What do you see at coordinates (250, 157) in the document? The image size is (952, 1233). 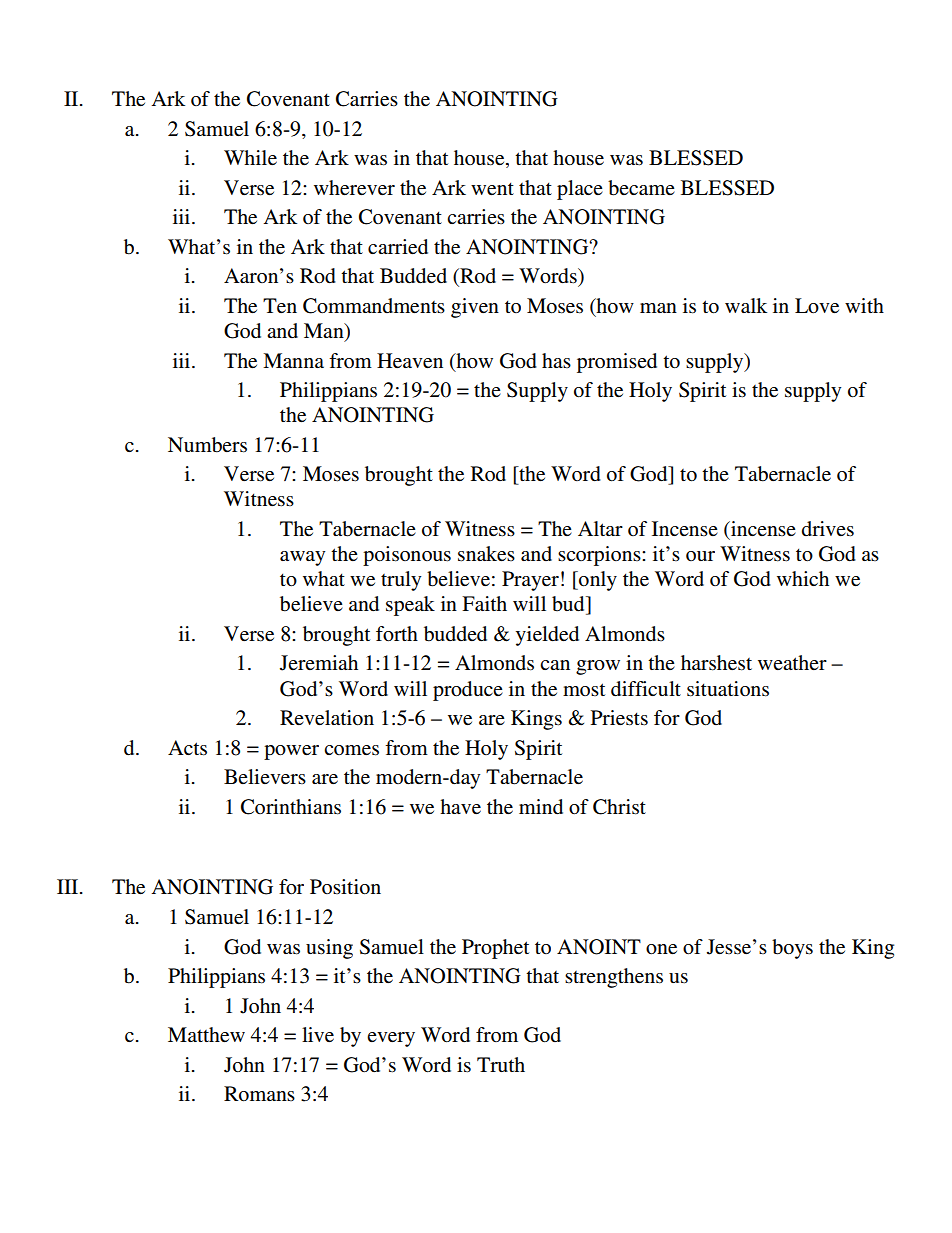 I see `While` at bounding box center [250, 157].
